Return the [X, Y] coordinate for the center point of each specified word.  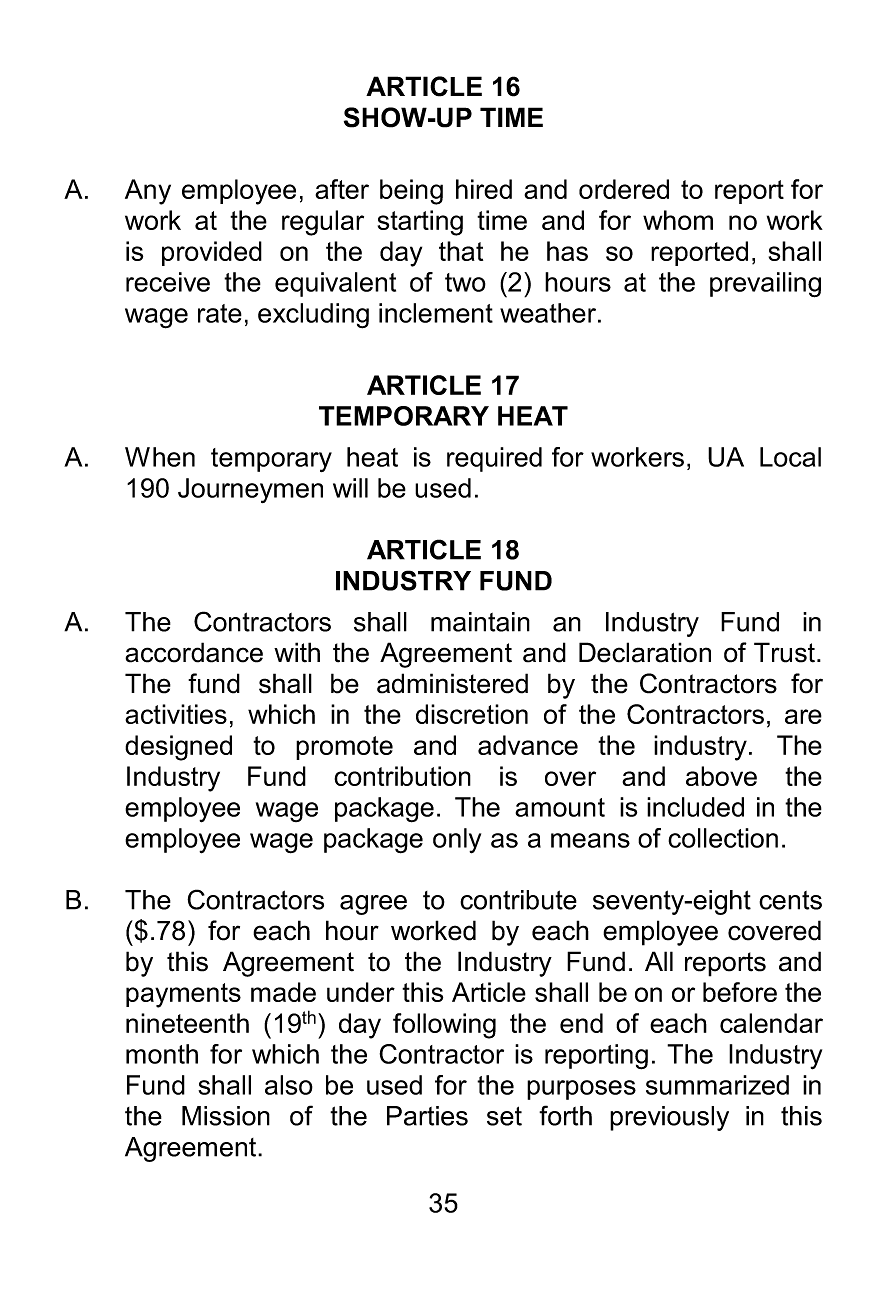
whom [678, 220]
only [457, 841]
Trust [784, 652]
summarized [717, 1085]
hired [484, 189]
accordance [194, 652]
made [283, 992]
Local [790, 457]
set [504, 1116]
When [160, 457]
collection [723, 838]
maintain [480, 622]
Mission [226, 1116]
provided [212, 253]
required [494, 459]
